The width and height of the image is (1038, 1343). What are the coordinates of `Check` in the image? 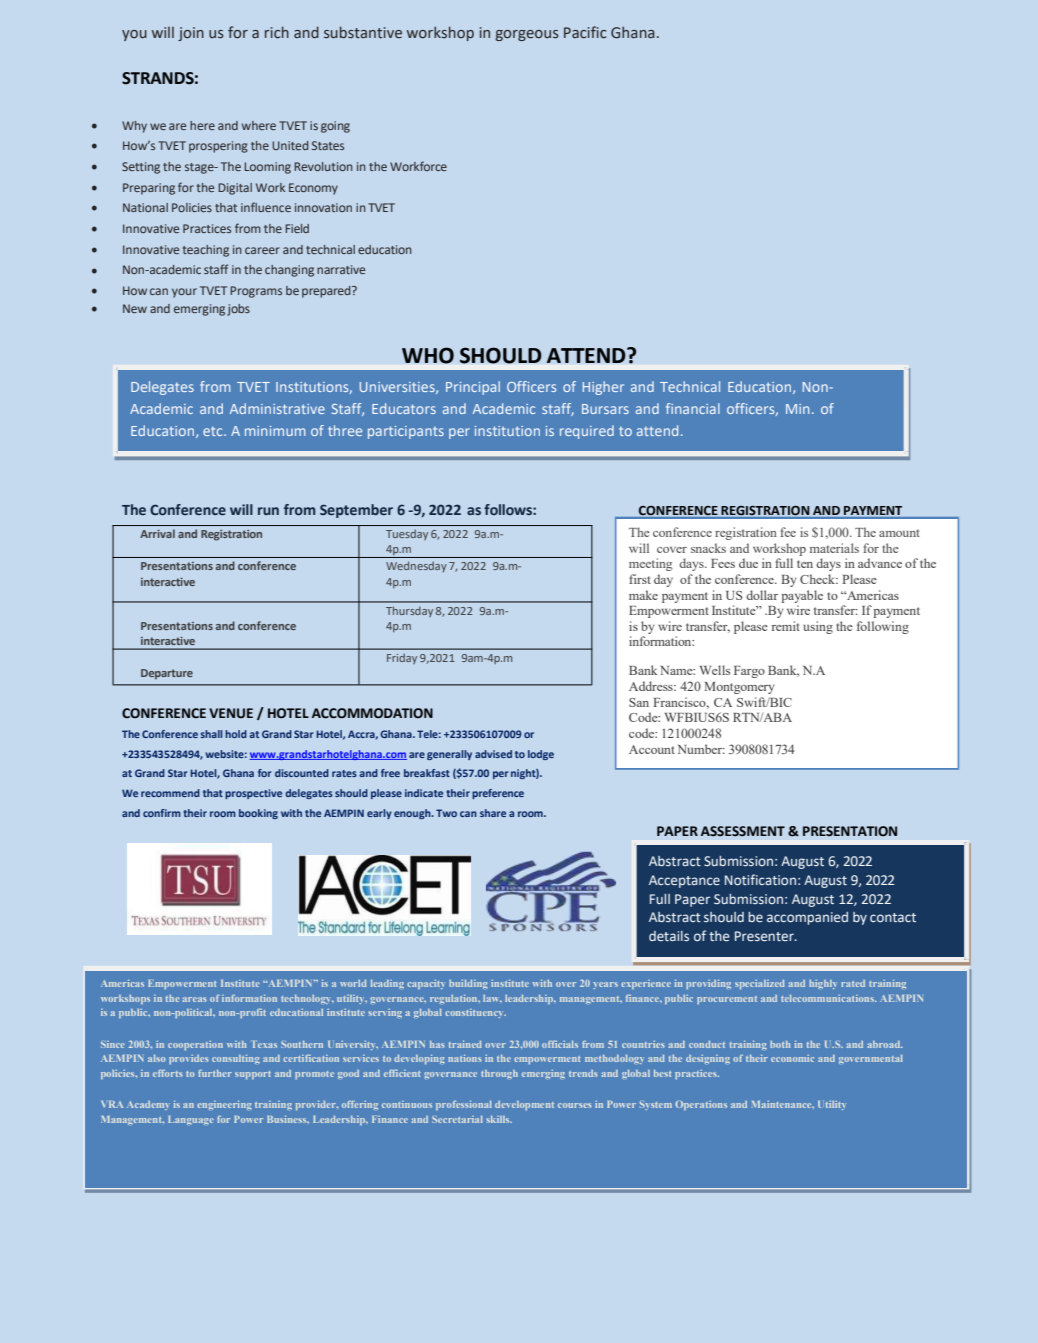 It's located at (819, 579).
